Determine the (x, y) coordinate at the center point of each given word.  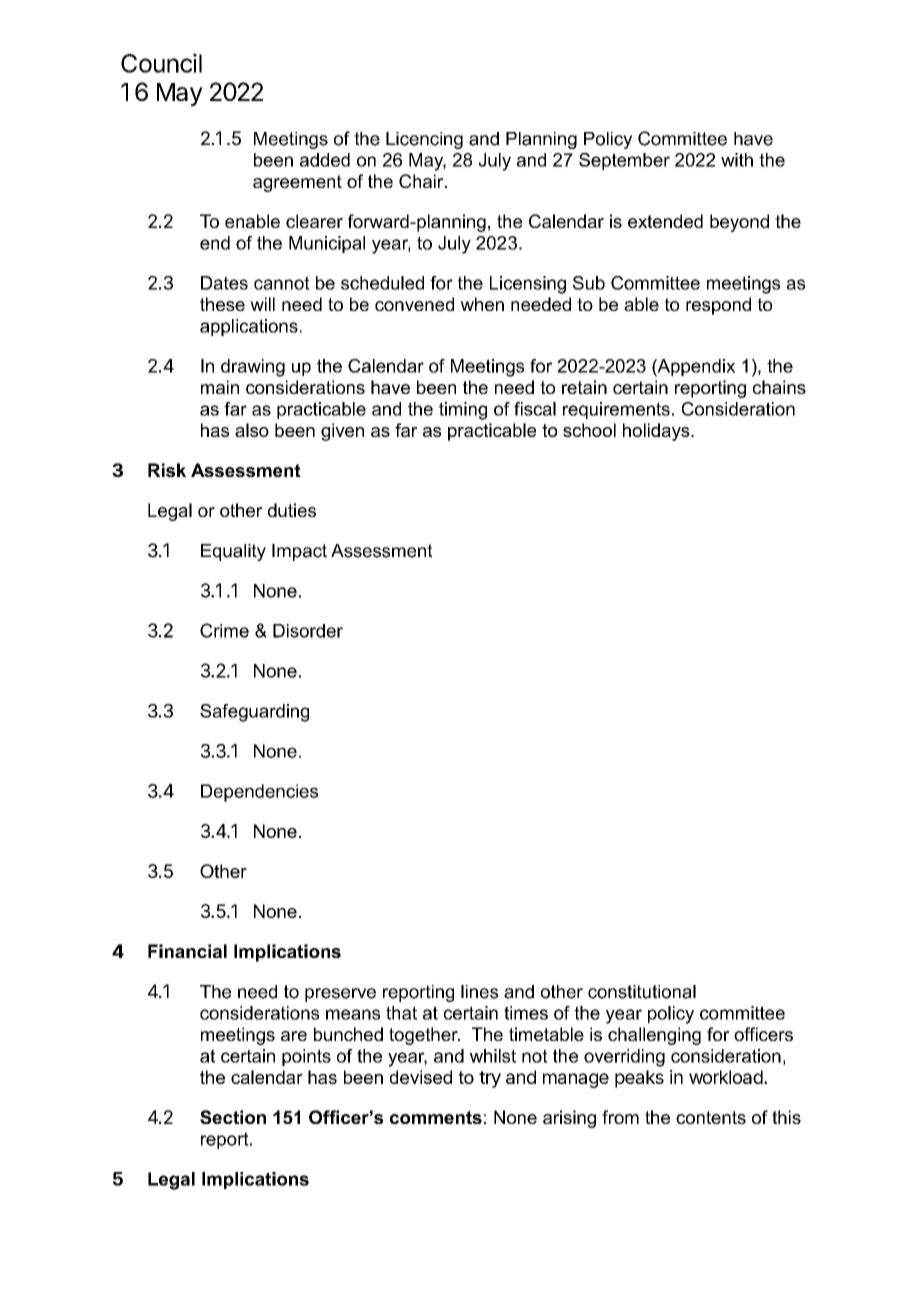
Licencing (424, 140)
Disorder (308, 631)
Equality (233, 552)
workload (726, 1077)
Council (161, 63)
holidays (657, 432)
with (737, 160)
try (490, 1079)
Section (233, 1117)
